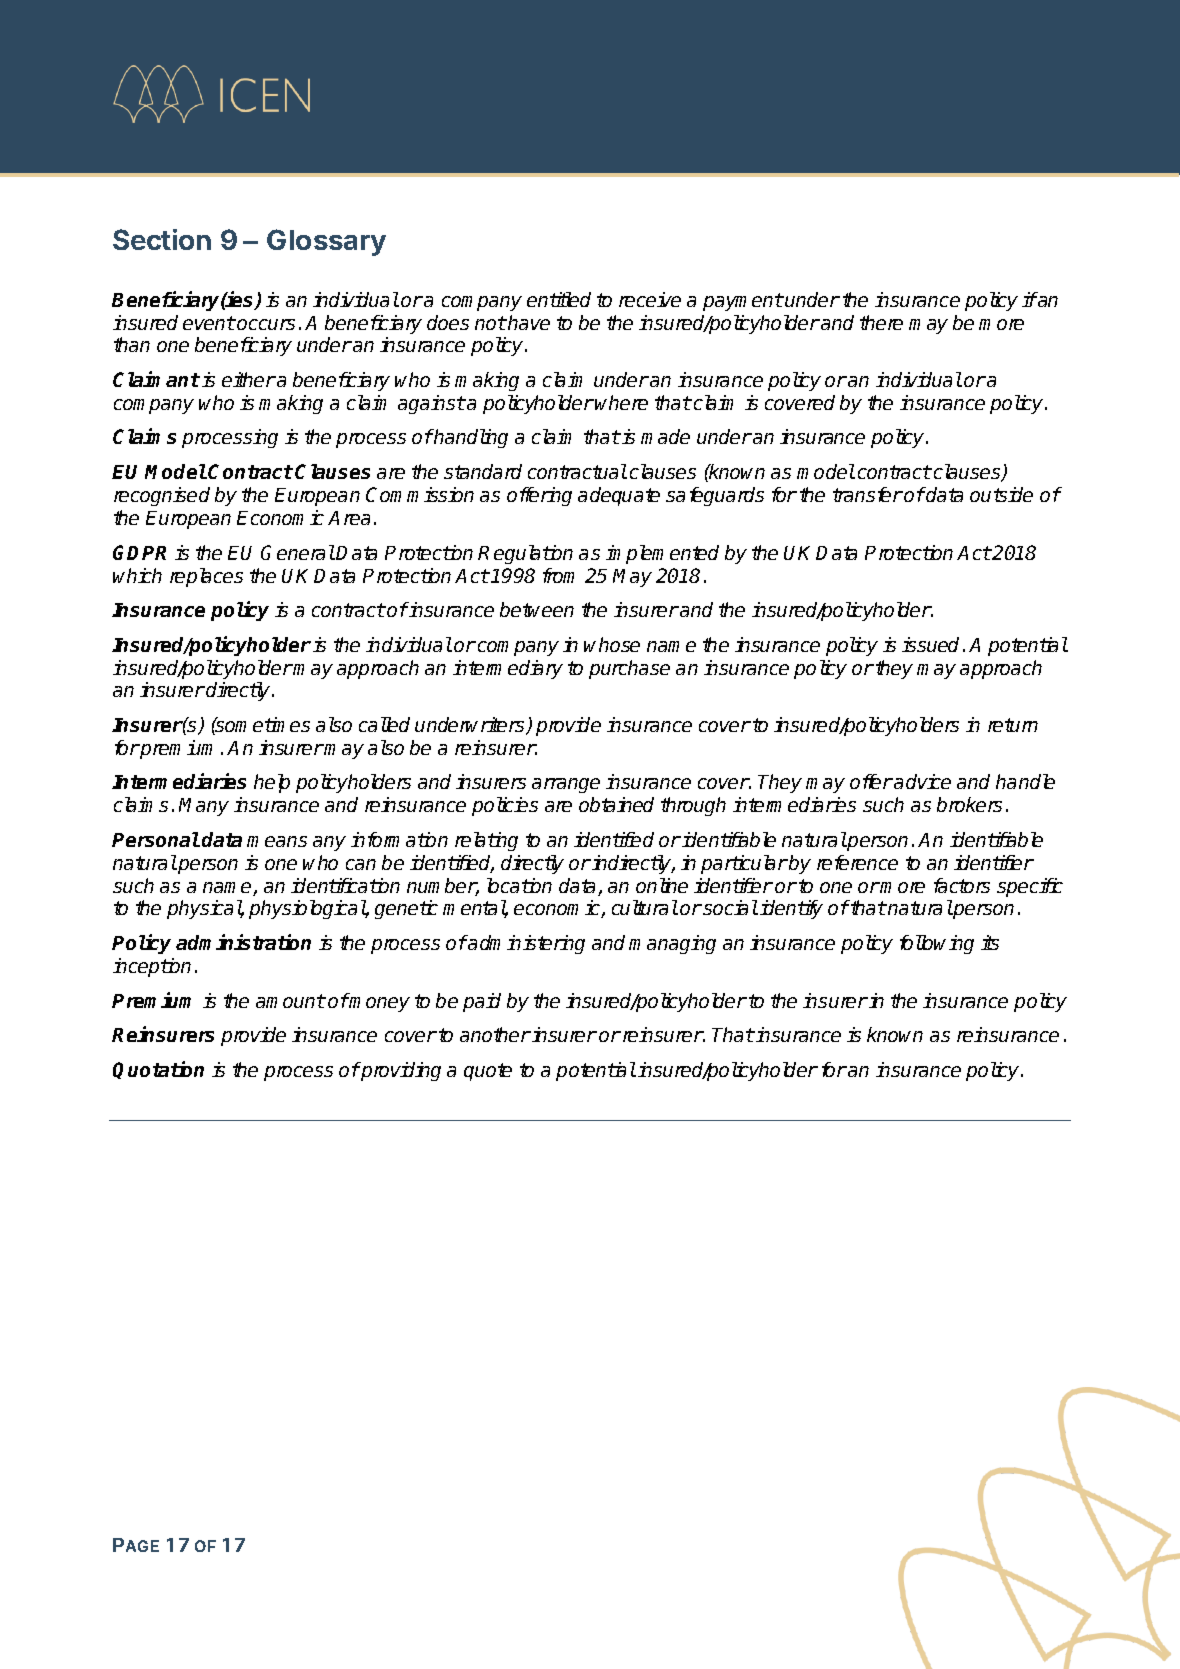  What do you see at coordinates (298, 552) in the screenshot?
I see `General` at bounding box center [298, 552].
